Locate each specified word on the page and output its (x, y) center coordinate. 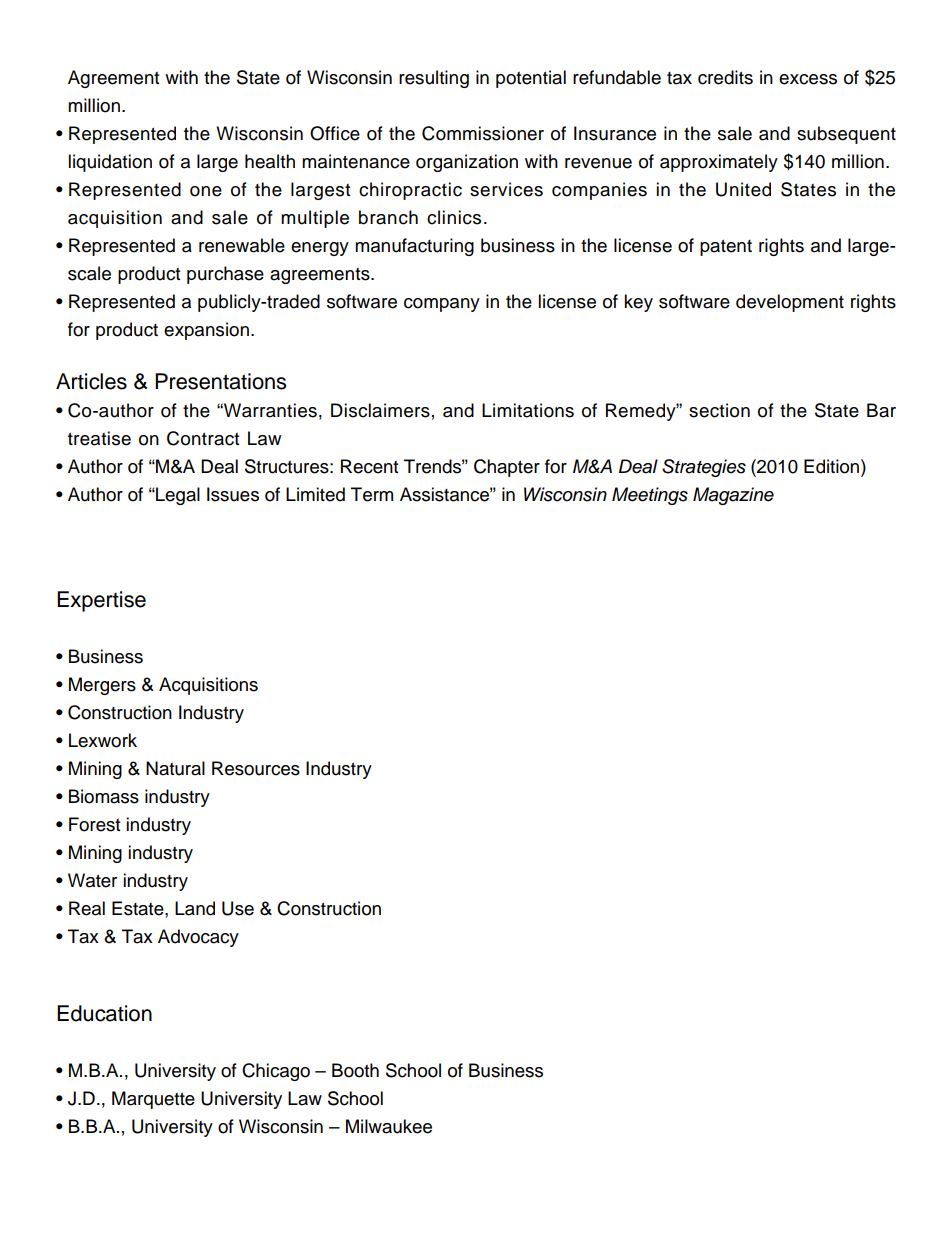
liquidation (110, 163)
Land (195, 908)
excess (808, 79)
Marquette (153, 1100)
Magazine (733, 496)
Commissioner (483, 133)
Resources (256, 768)
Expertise (101, 601)
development (790, 303)
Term (372, 494)
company (442, 305)
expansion (206, 331)
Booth (355, 1070)
